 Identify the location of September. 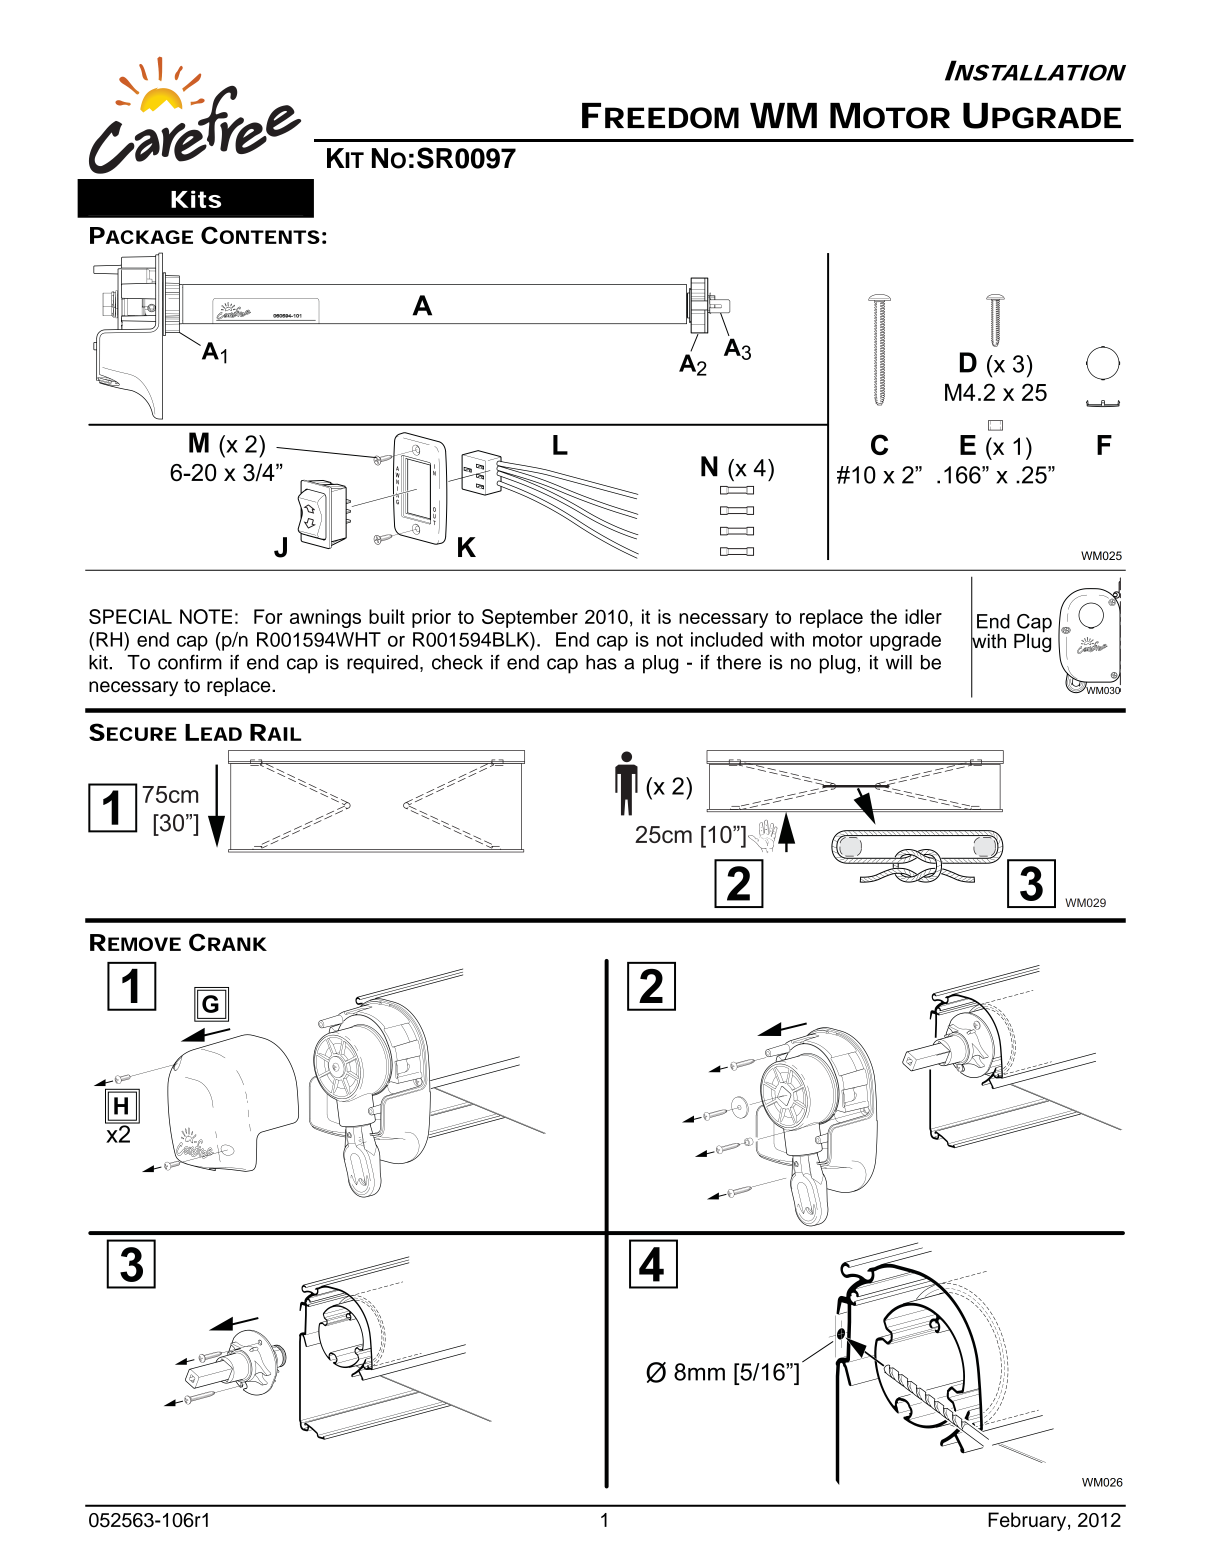
(530, 618).
